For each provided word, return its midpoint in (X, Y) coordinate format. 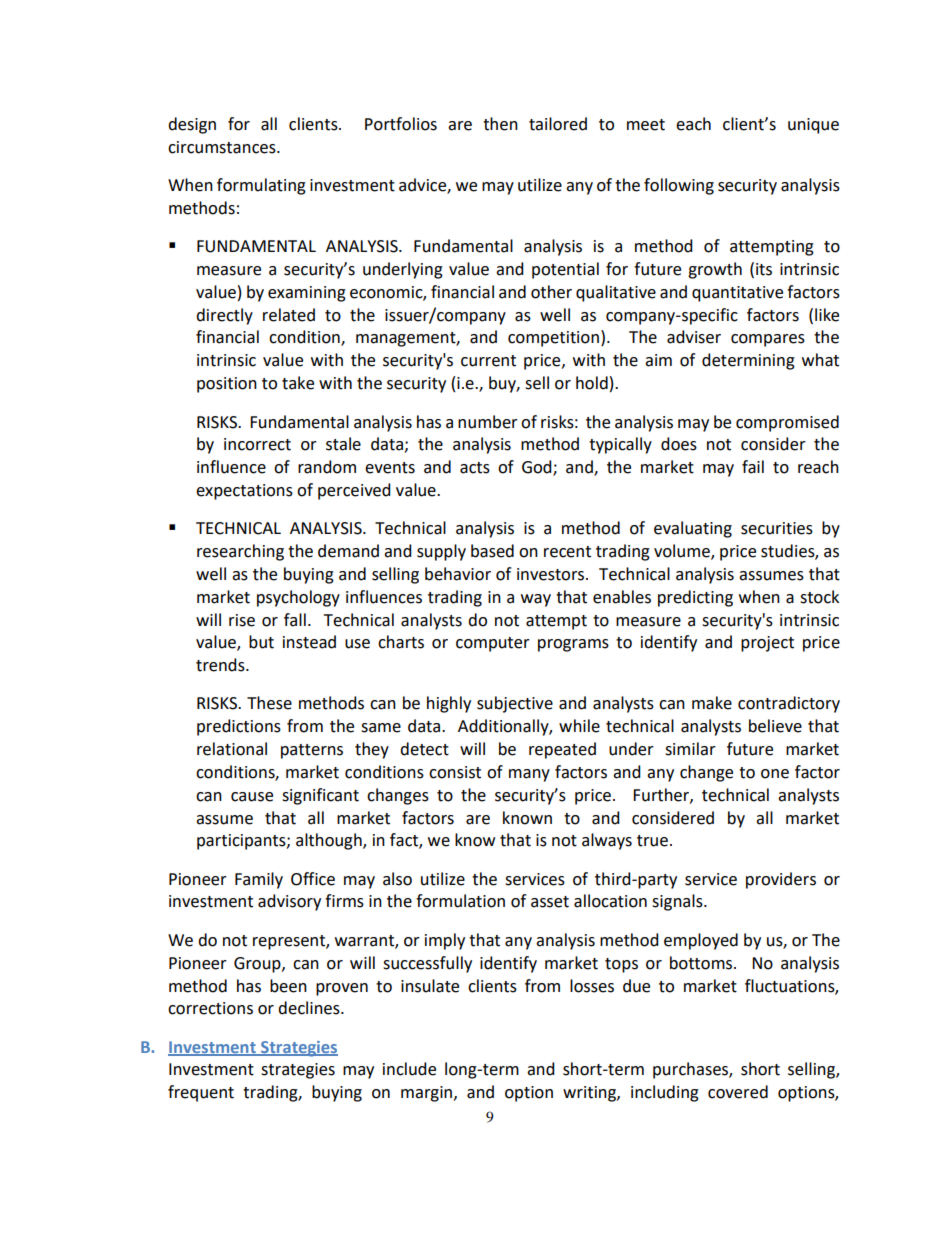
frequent (201, 1093)
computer (493, 644)
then (500, 124)
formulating (261, 186)
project (767, 644)
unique (813, 126)
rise (242, 620)
